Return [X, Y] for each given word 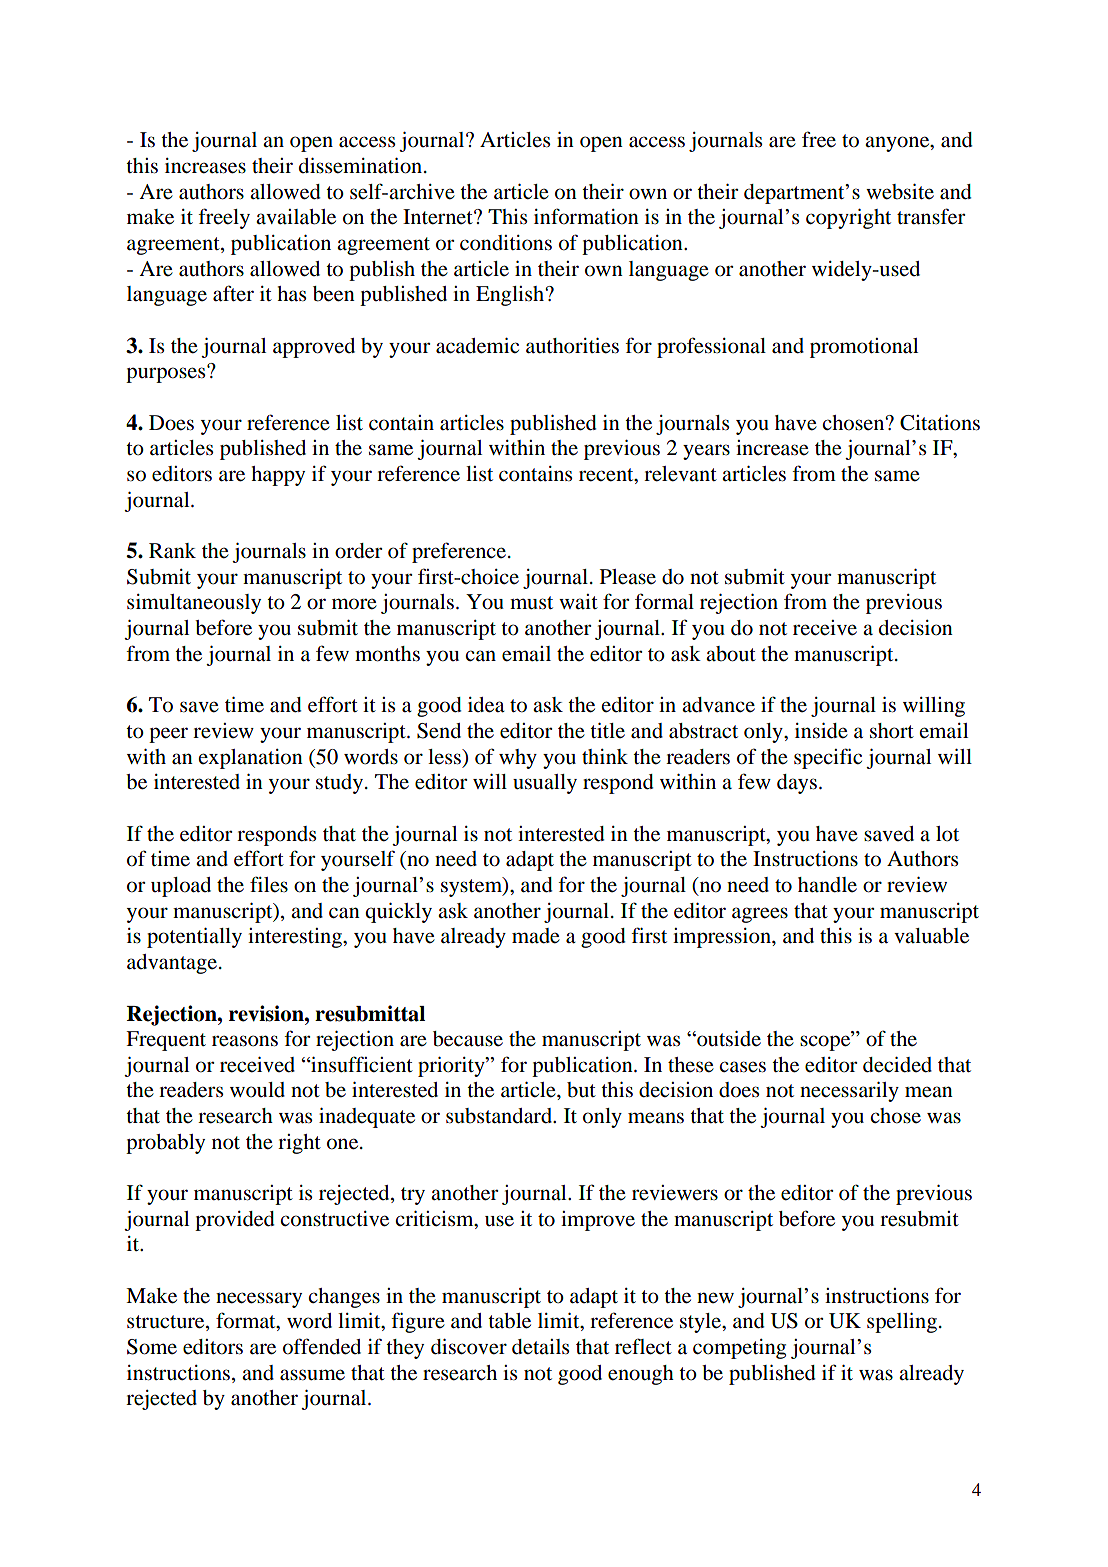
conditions [506, 243]
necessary [259, 1300]
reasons [245, 1041]
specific [828, 758]
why [518, 759]
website [900, 192]
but [581, 1090]
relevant [680, 474]
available [296, 217]
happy [278, 476]
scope [826, 1042]
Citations [940, 423]
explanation [251, 759]
